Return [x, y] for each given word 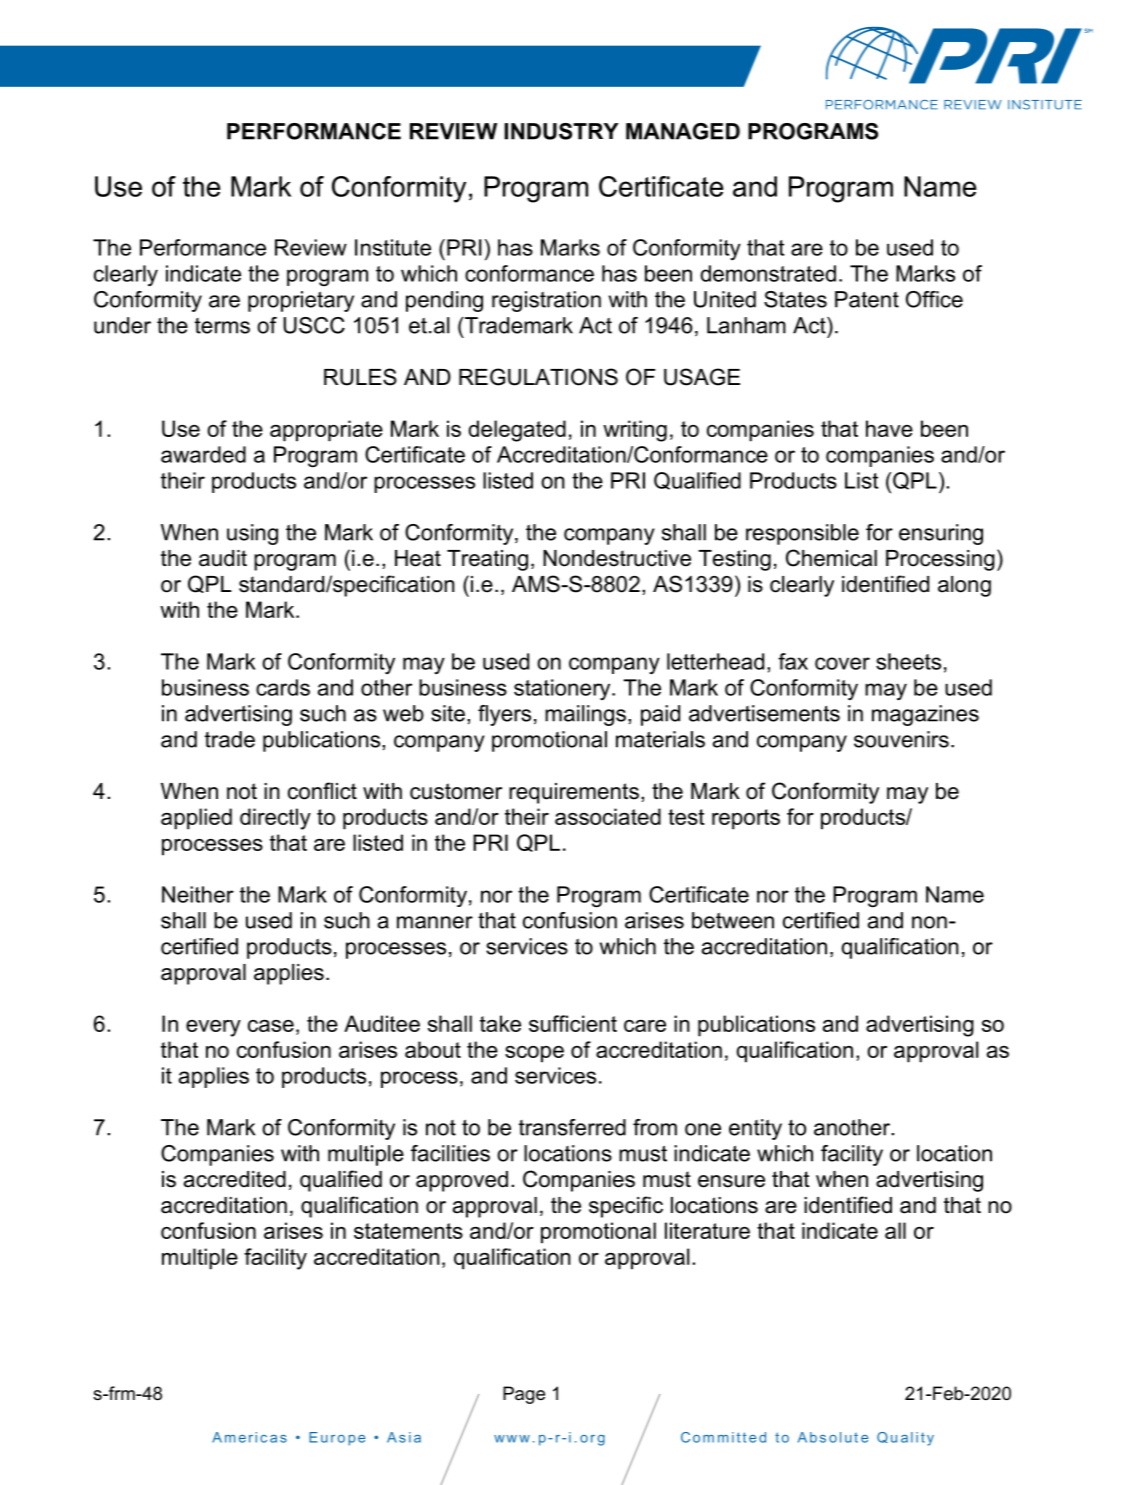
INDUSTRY [561, 131]
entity [755, 1129]
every [213, 1028]
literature [707, 1230]
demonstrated [768, 273]
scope [534, 1054]
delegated [517, 431]
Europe [337, 1439]
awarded [203, 454]
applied [196, 819]
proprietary [301, 301]
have [889, 428]
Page [524, 1395]
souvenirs [901, 739]
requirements [574, 793]
